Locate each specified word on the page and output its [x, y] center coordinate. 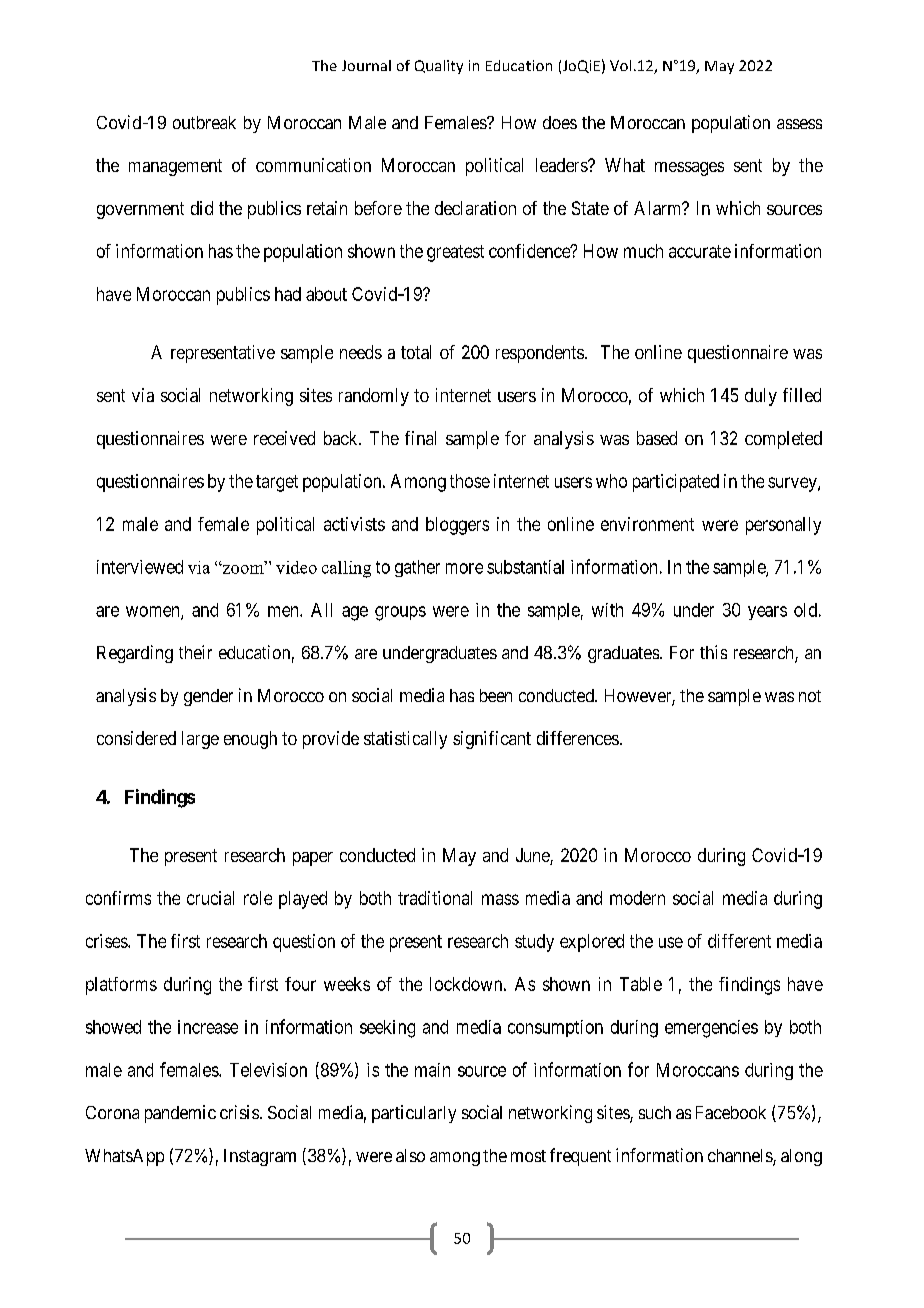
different [739, 941]
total [416, 352]
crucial [210, 898]
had [288, 294]
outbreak [204, 122]
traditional [435, 898]
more [464, 568]
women [154, 612]
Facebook [731, 1112]
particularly [414, 1114]
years [767, 613]
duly [761, 397]
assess [799, 124]
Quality [439, 67]
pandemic [180, 1114]
